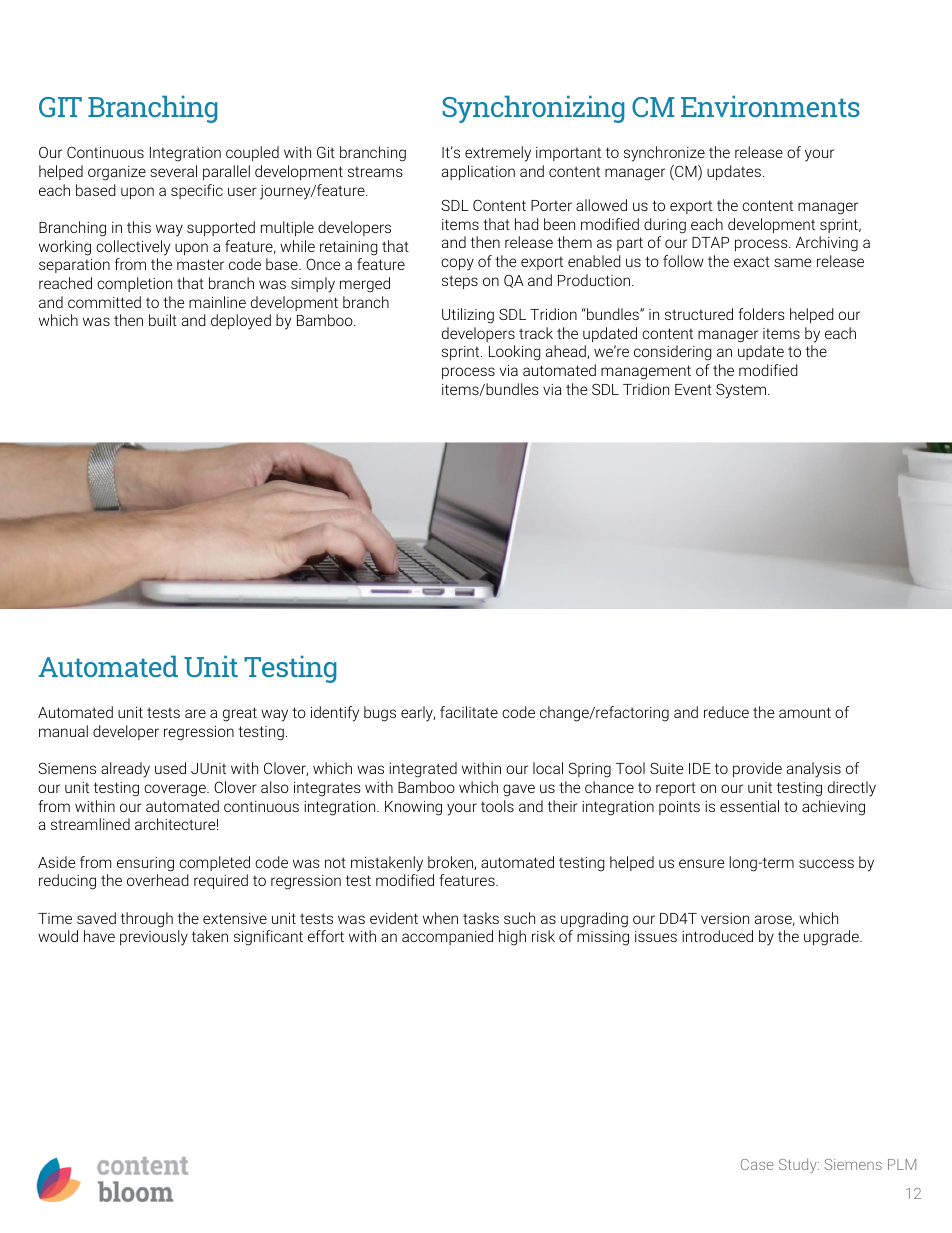  Describe the element at coordinates (757, 1164) in the screenshot. I see `Case` at that location.
